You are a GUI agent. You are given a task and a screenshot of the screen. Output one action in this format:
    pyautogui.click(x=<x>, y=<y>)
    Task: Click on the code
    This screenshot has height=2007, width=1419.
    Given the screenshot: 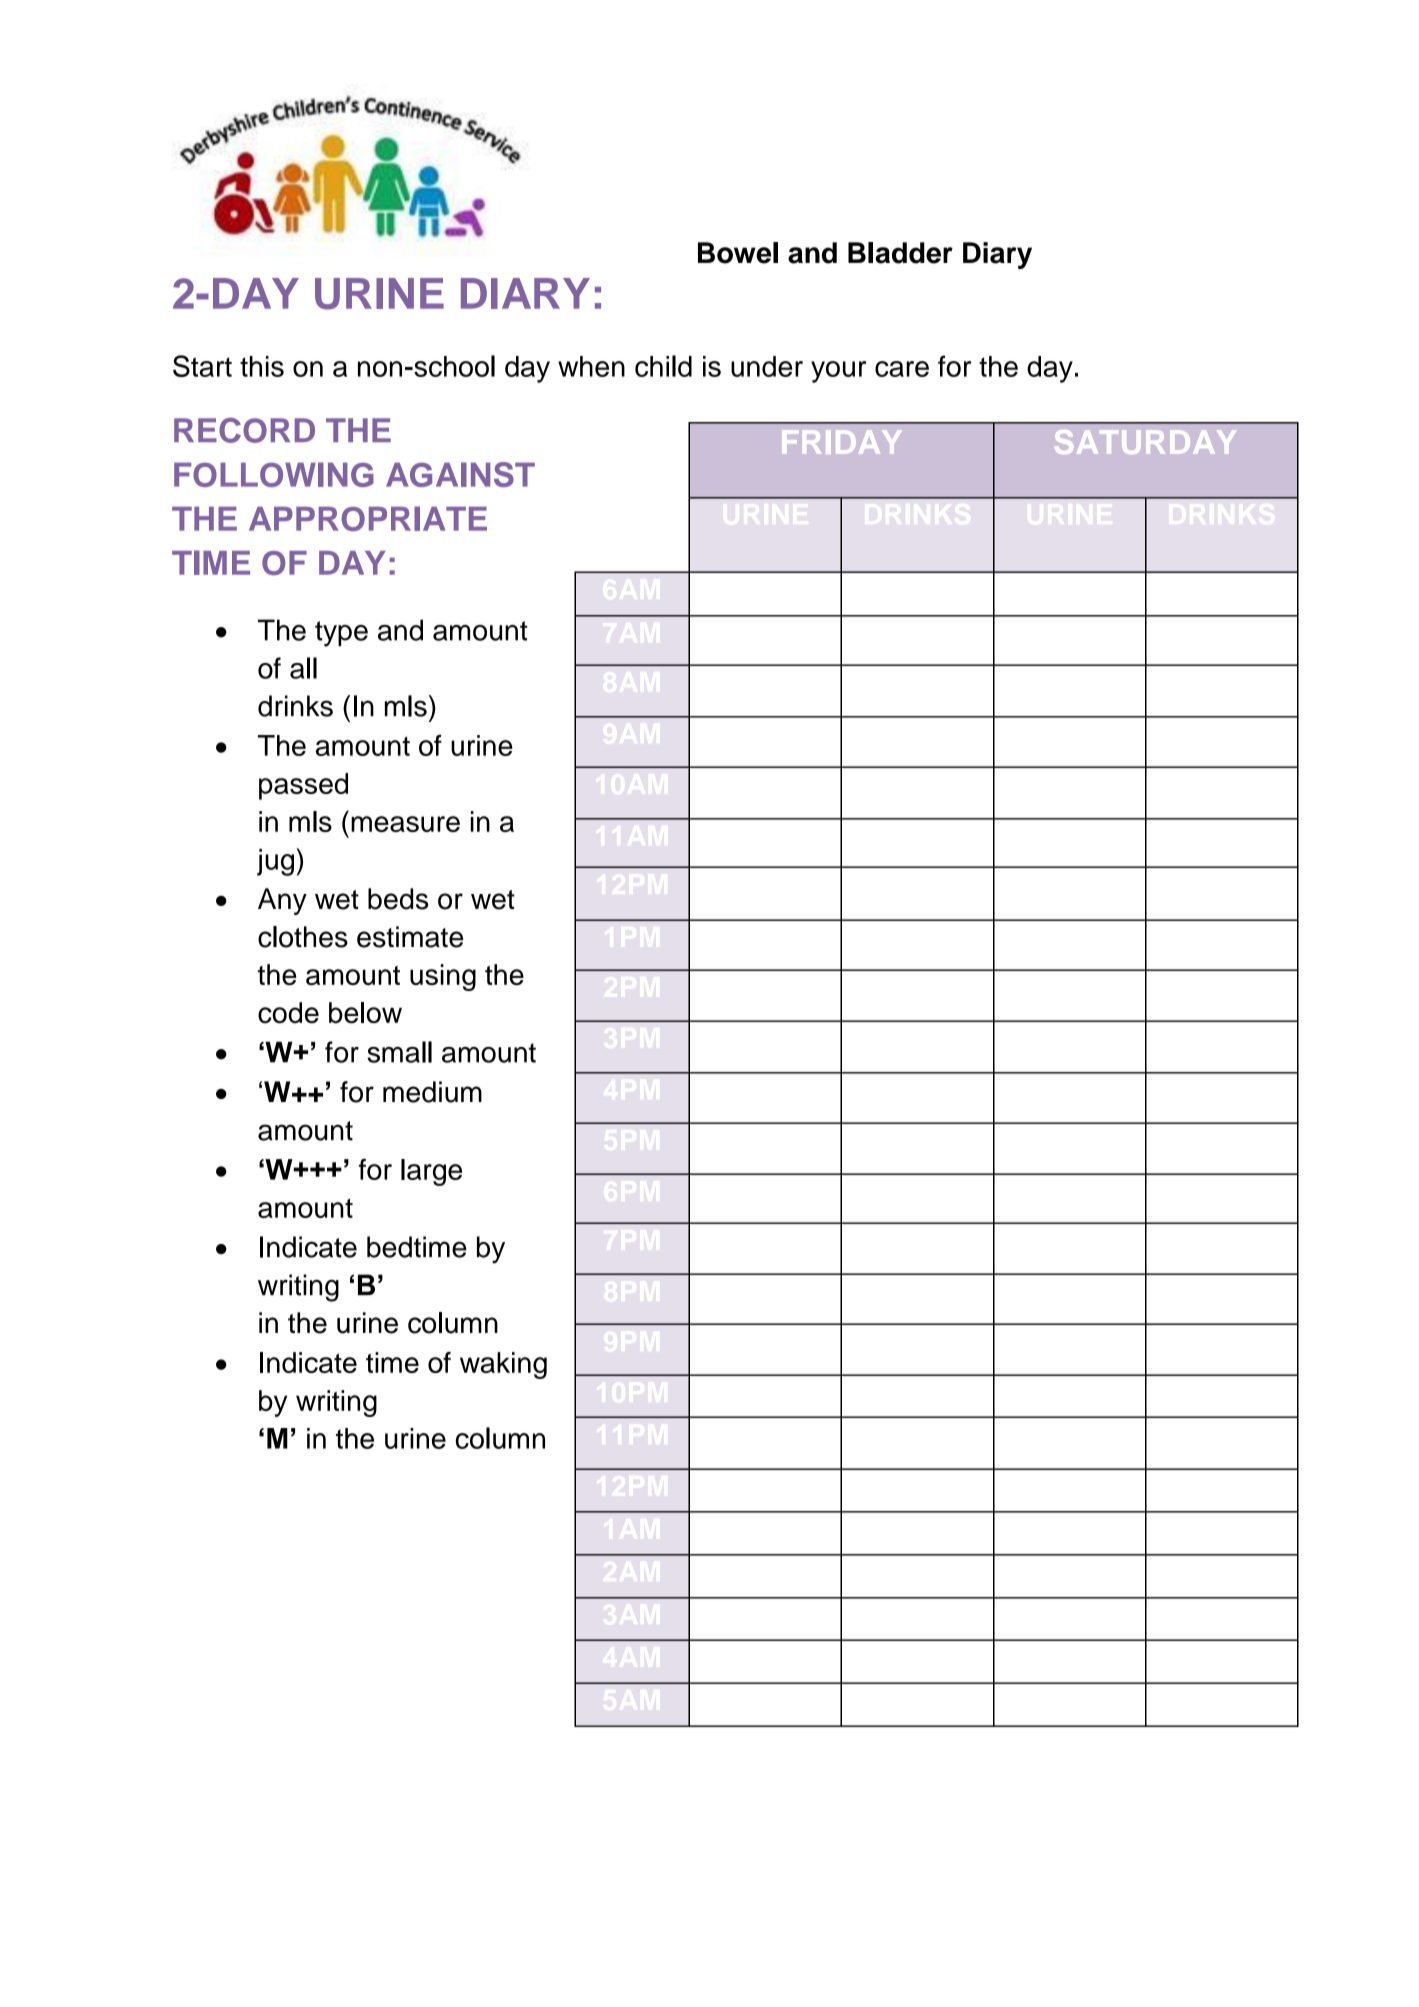 What is the action you would take?
    pyautogui.click(x=288, y=1013)
